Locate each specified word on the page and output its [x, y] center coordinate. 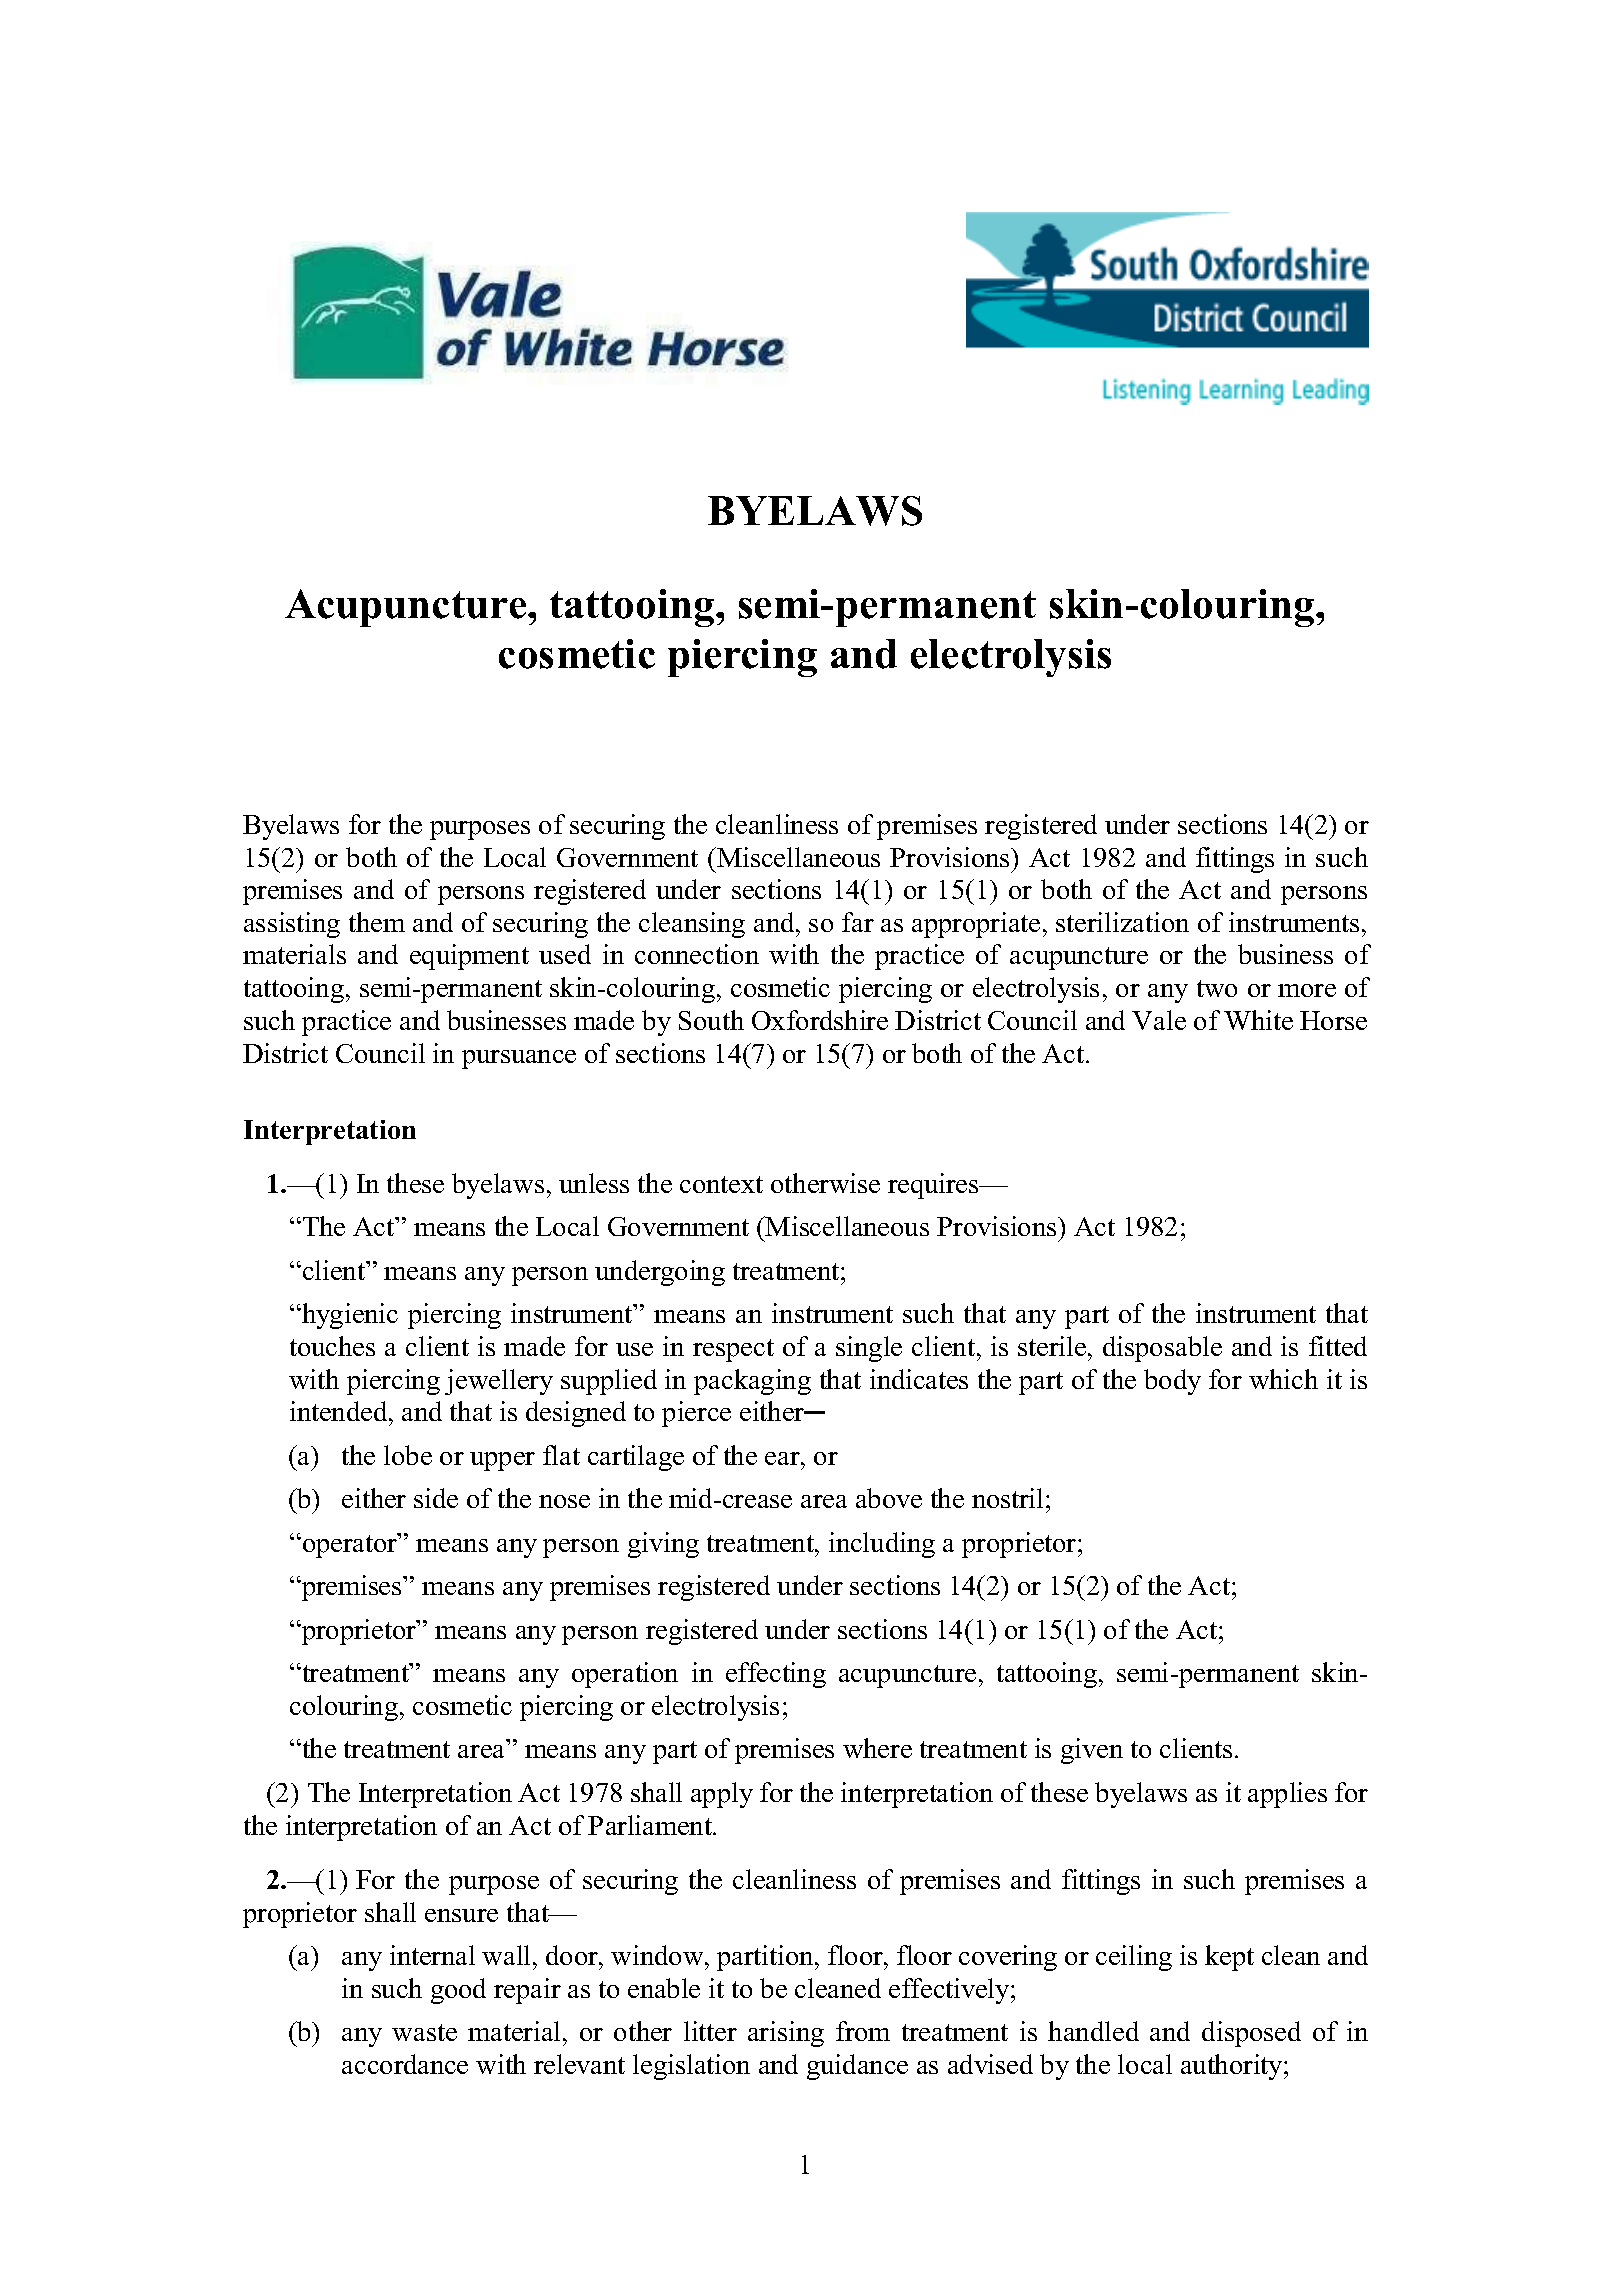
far [858, 922]
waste [424, 2032]
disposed [1251, 2034]
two [1217, 988]
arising [786, 2034]
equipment [469, 957]
